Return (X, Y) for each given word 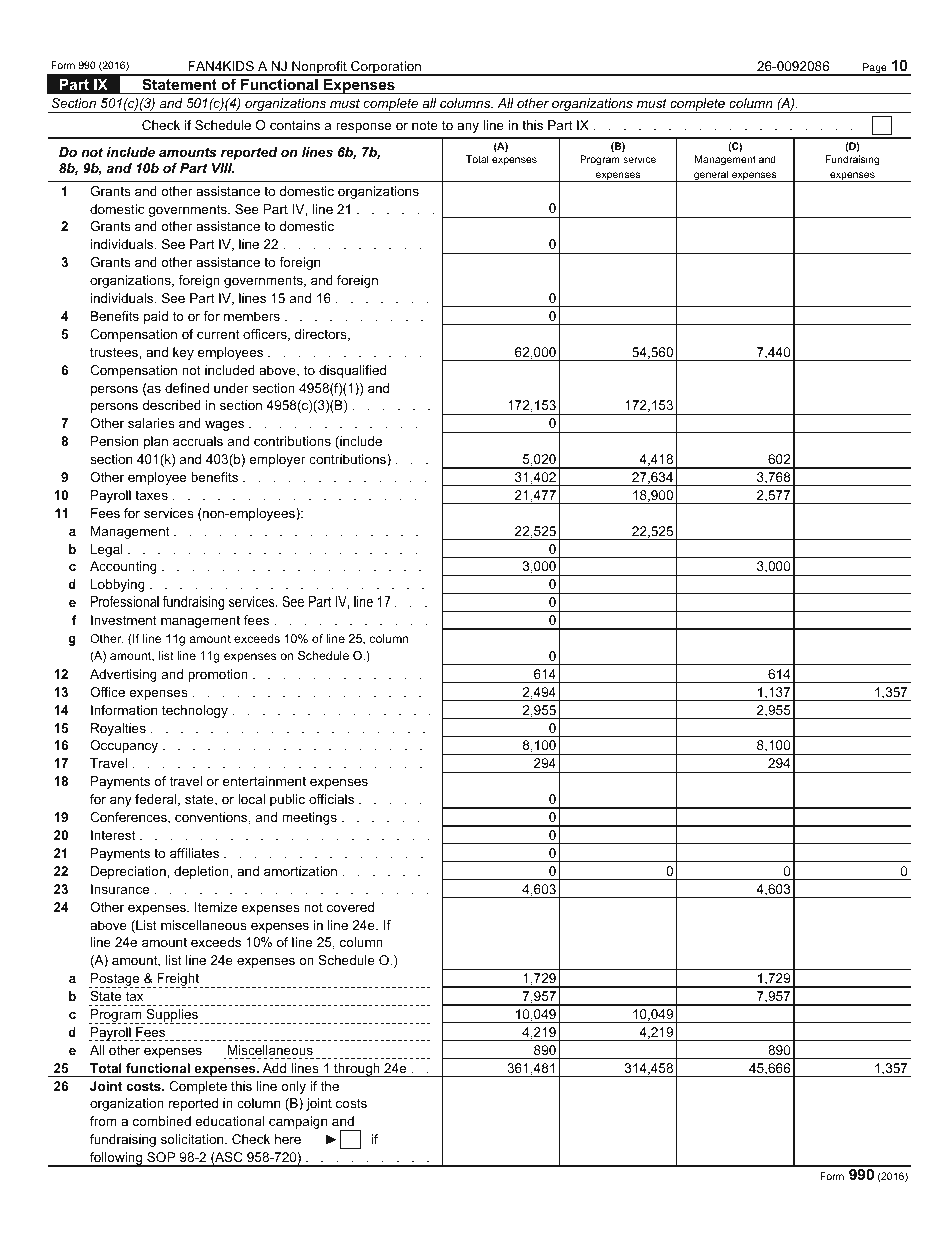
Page (875, 69)
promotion (218, 675)
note (425, 125)
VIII (223, 168)
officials (331, 799)
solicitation (193, 1139)
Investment (124, 620)
